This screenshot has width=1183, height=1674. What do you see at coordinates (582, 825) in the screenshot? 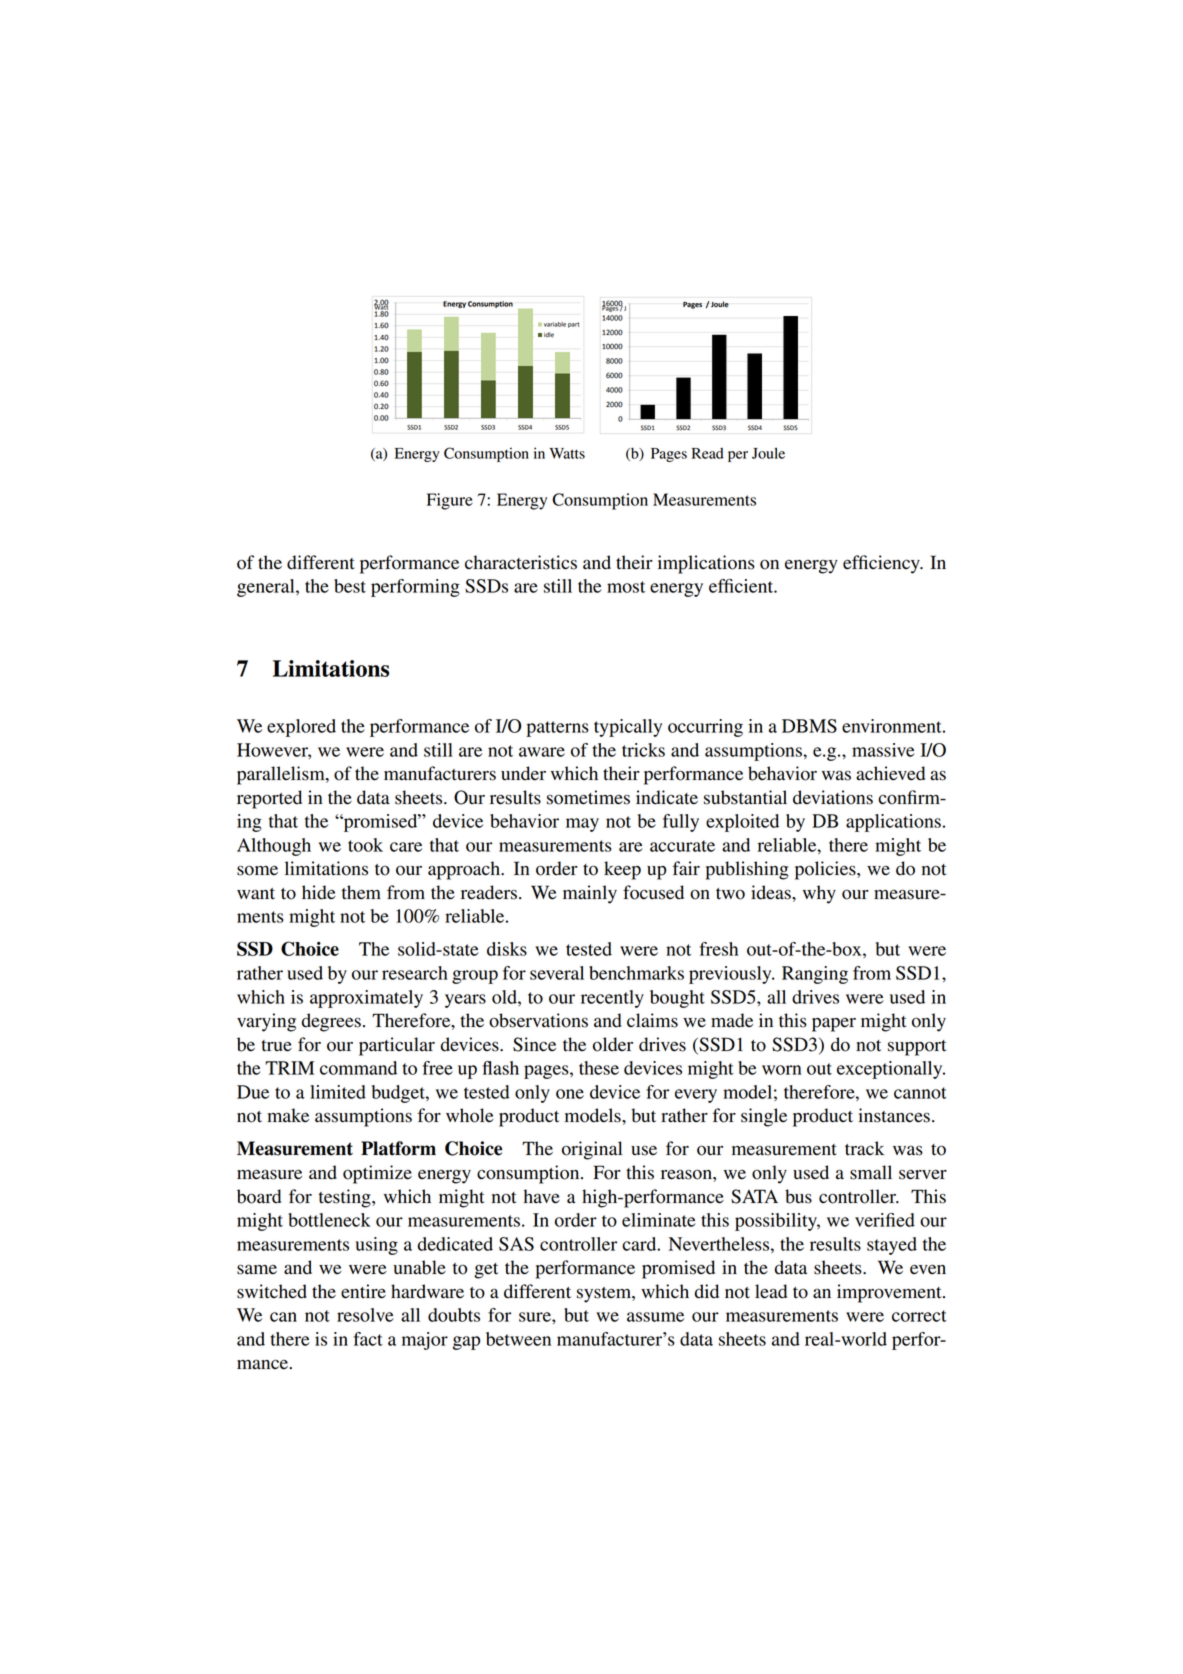
I see `may` at bounding box center [582, 825].
